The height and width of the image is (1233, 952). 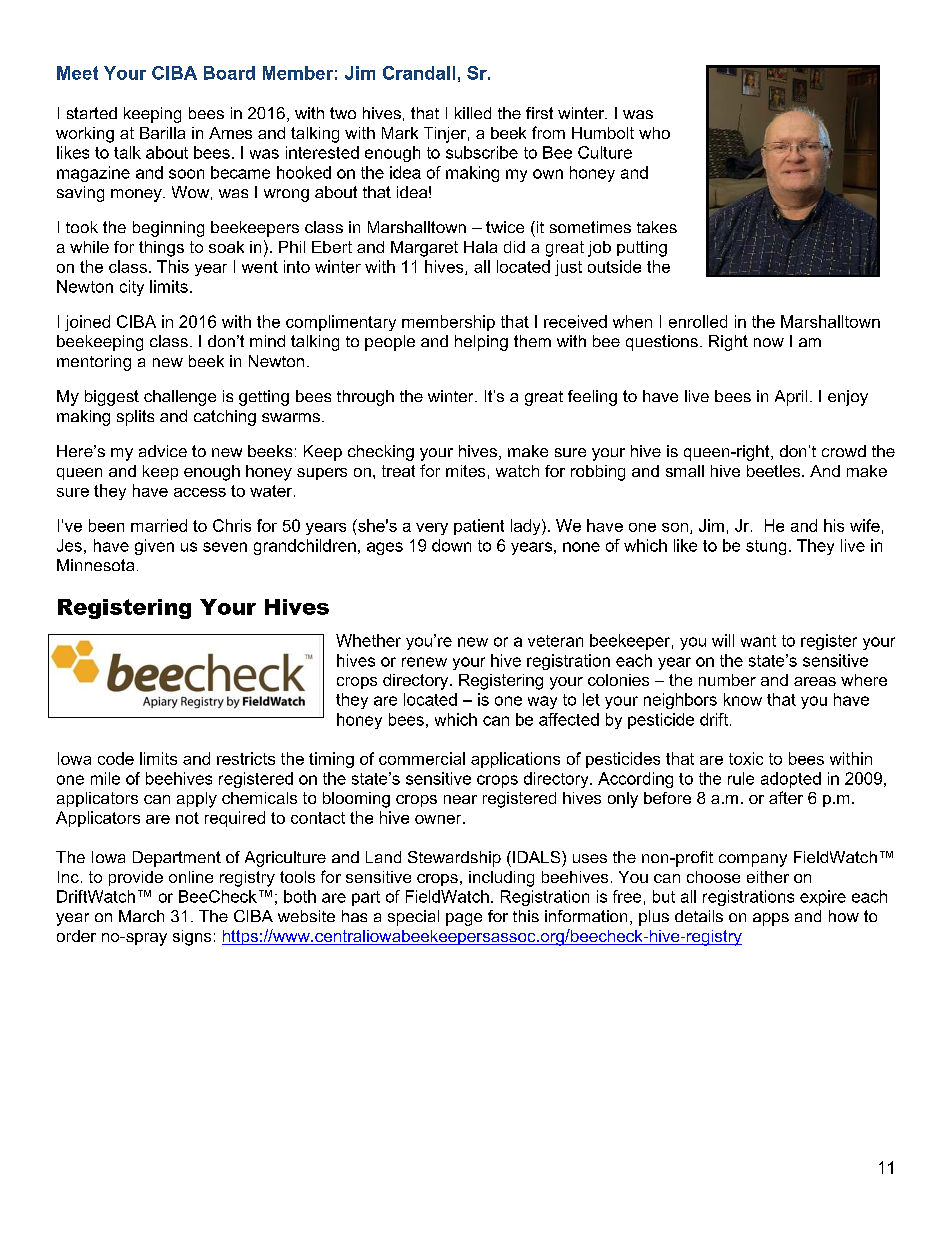 I want to click on April, so click(x=791, y=398).
